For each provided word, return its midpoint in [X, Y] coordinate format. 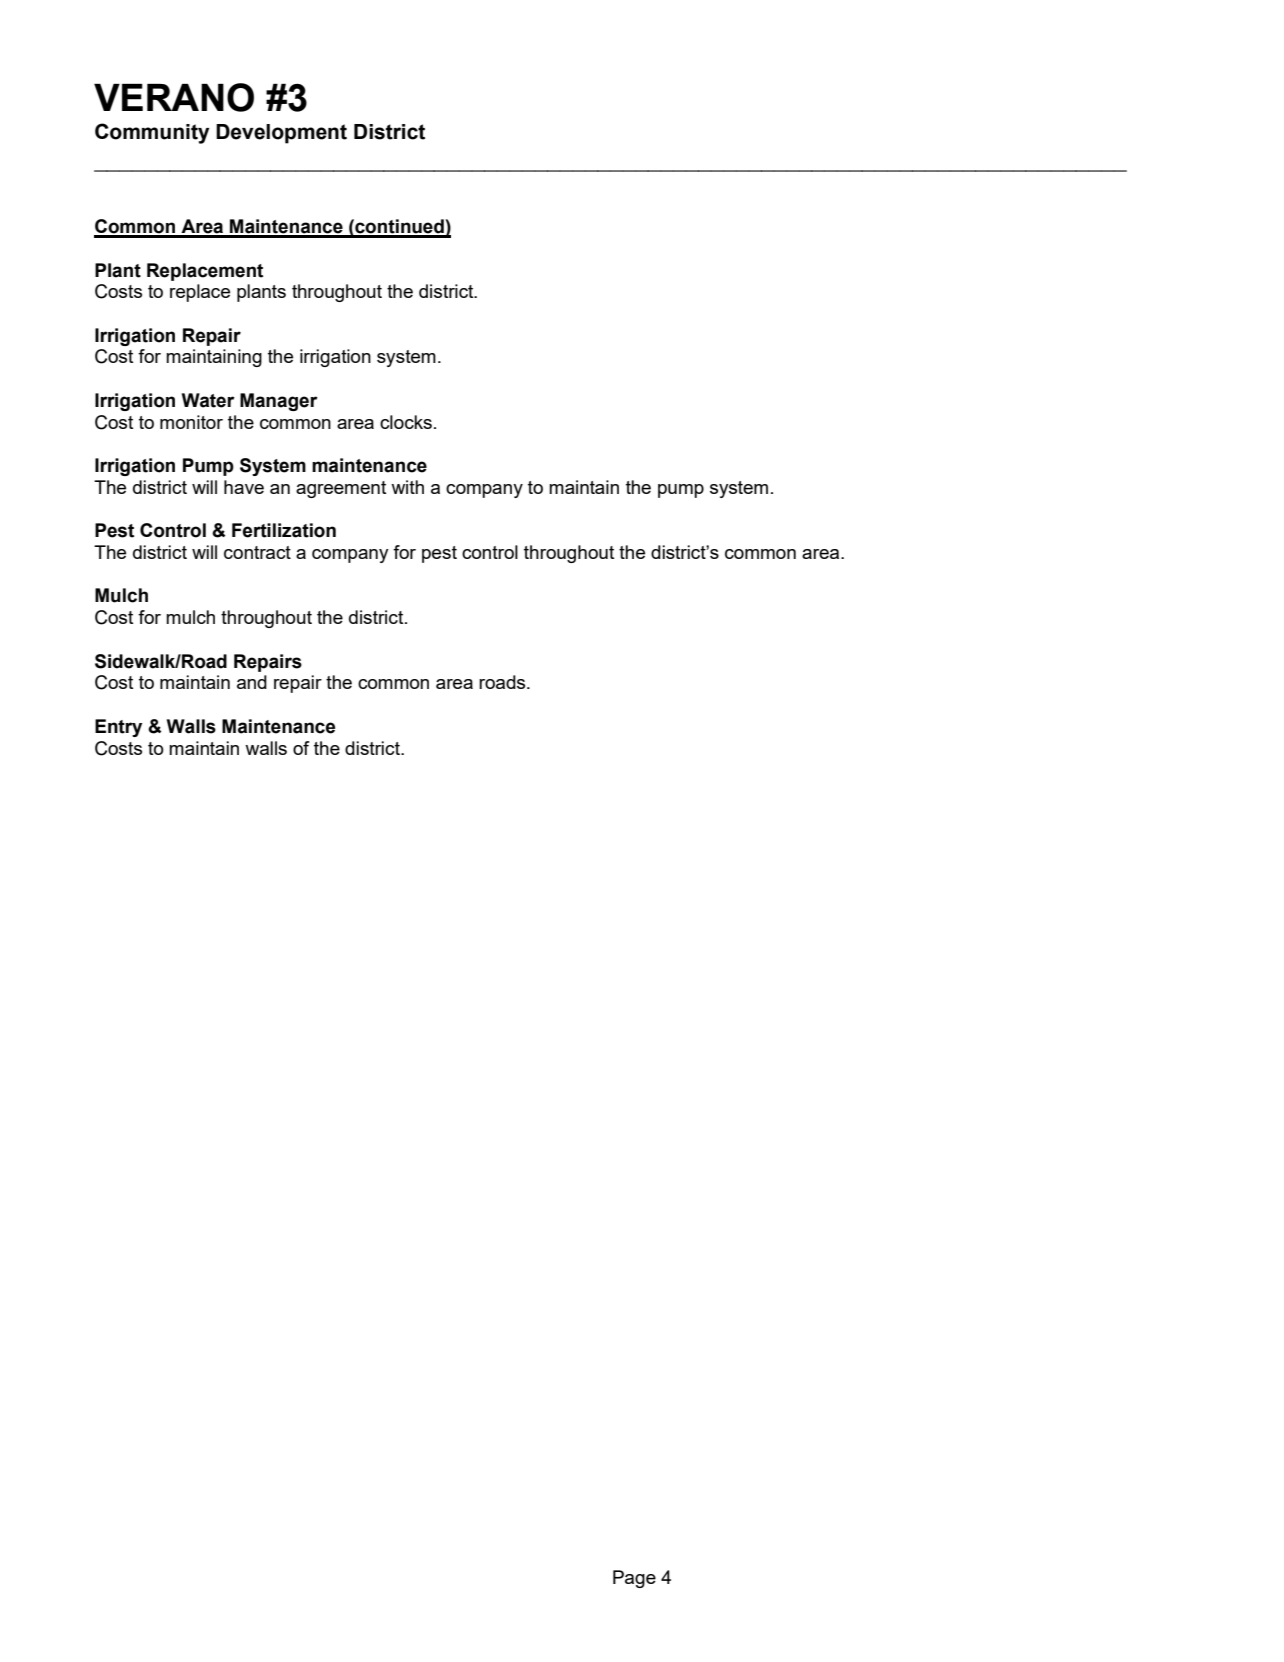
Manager [279, 402]
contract [257, 552]
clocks [406, 422]
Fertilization [284, 530]
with [407, 487]
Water [208, 400]
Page [634, 1579]
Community [152, 133]
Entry [118, 728]
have [244, 487]
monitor [191, 422]
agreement [341, 489]
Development [281, 134]
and [252, 682]
